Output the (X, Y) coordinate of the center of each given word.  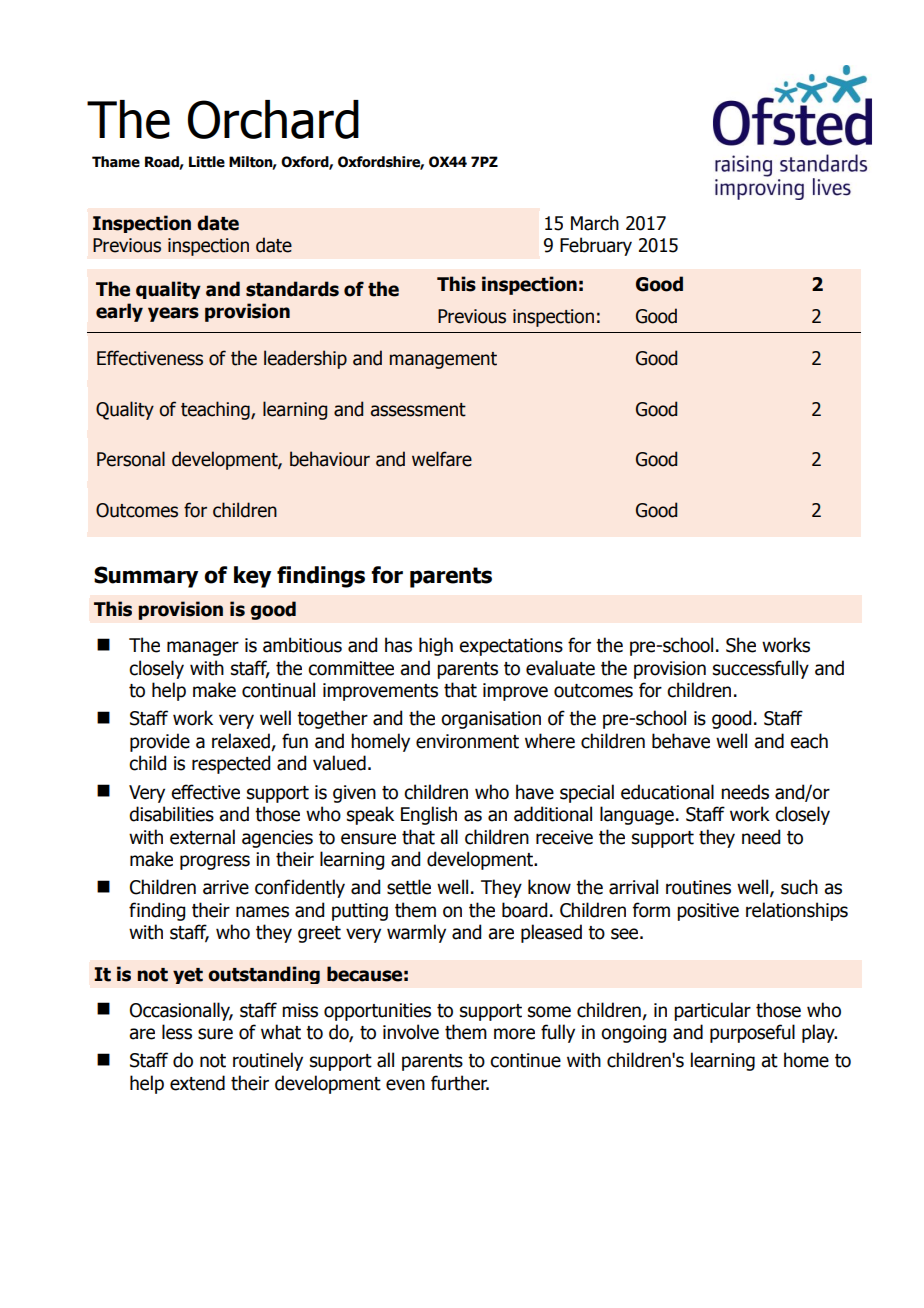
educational (667, 792)
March (595, 223)
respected (231, 764)
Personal (131, 459)
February (596, 246)
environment (467, 741)
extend (197, 1083)
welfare (442, 459)
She (741, 645)
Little (207, 162)
